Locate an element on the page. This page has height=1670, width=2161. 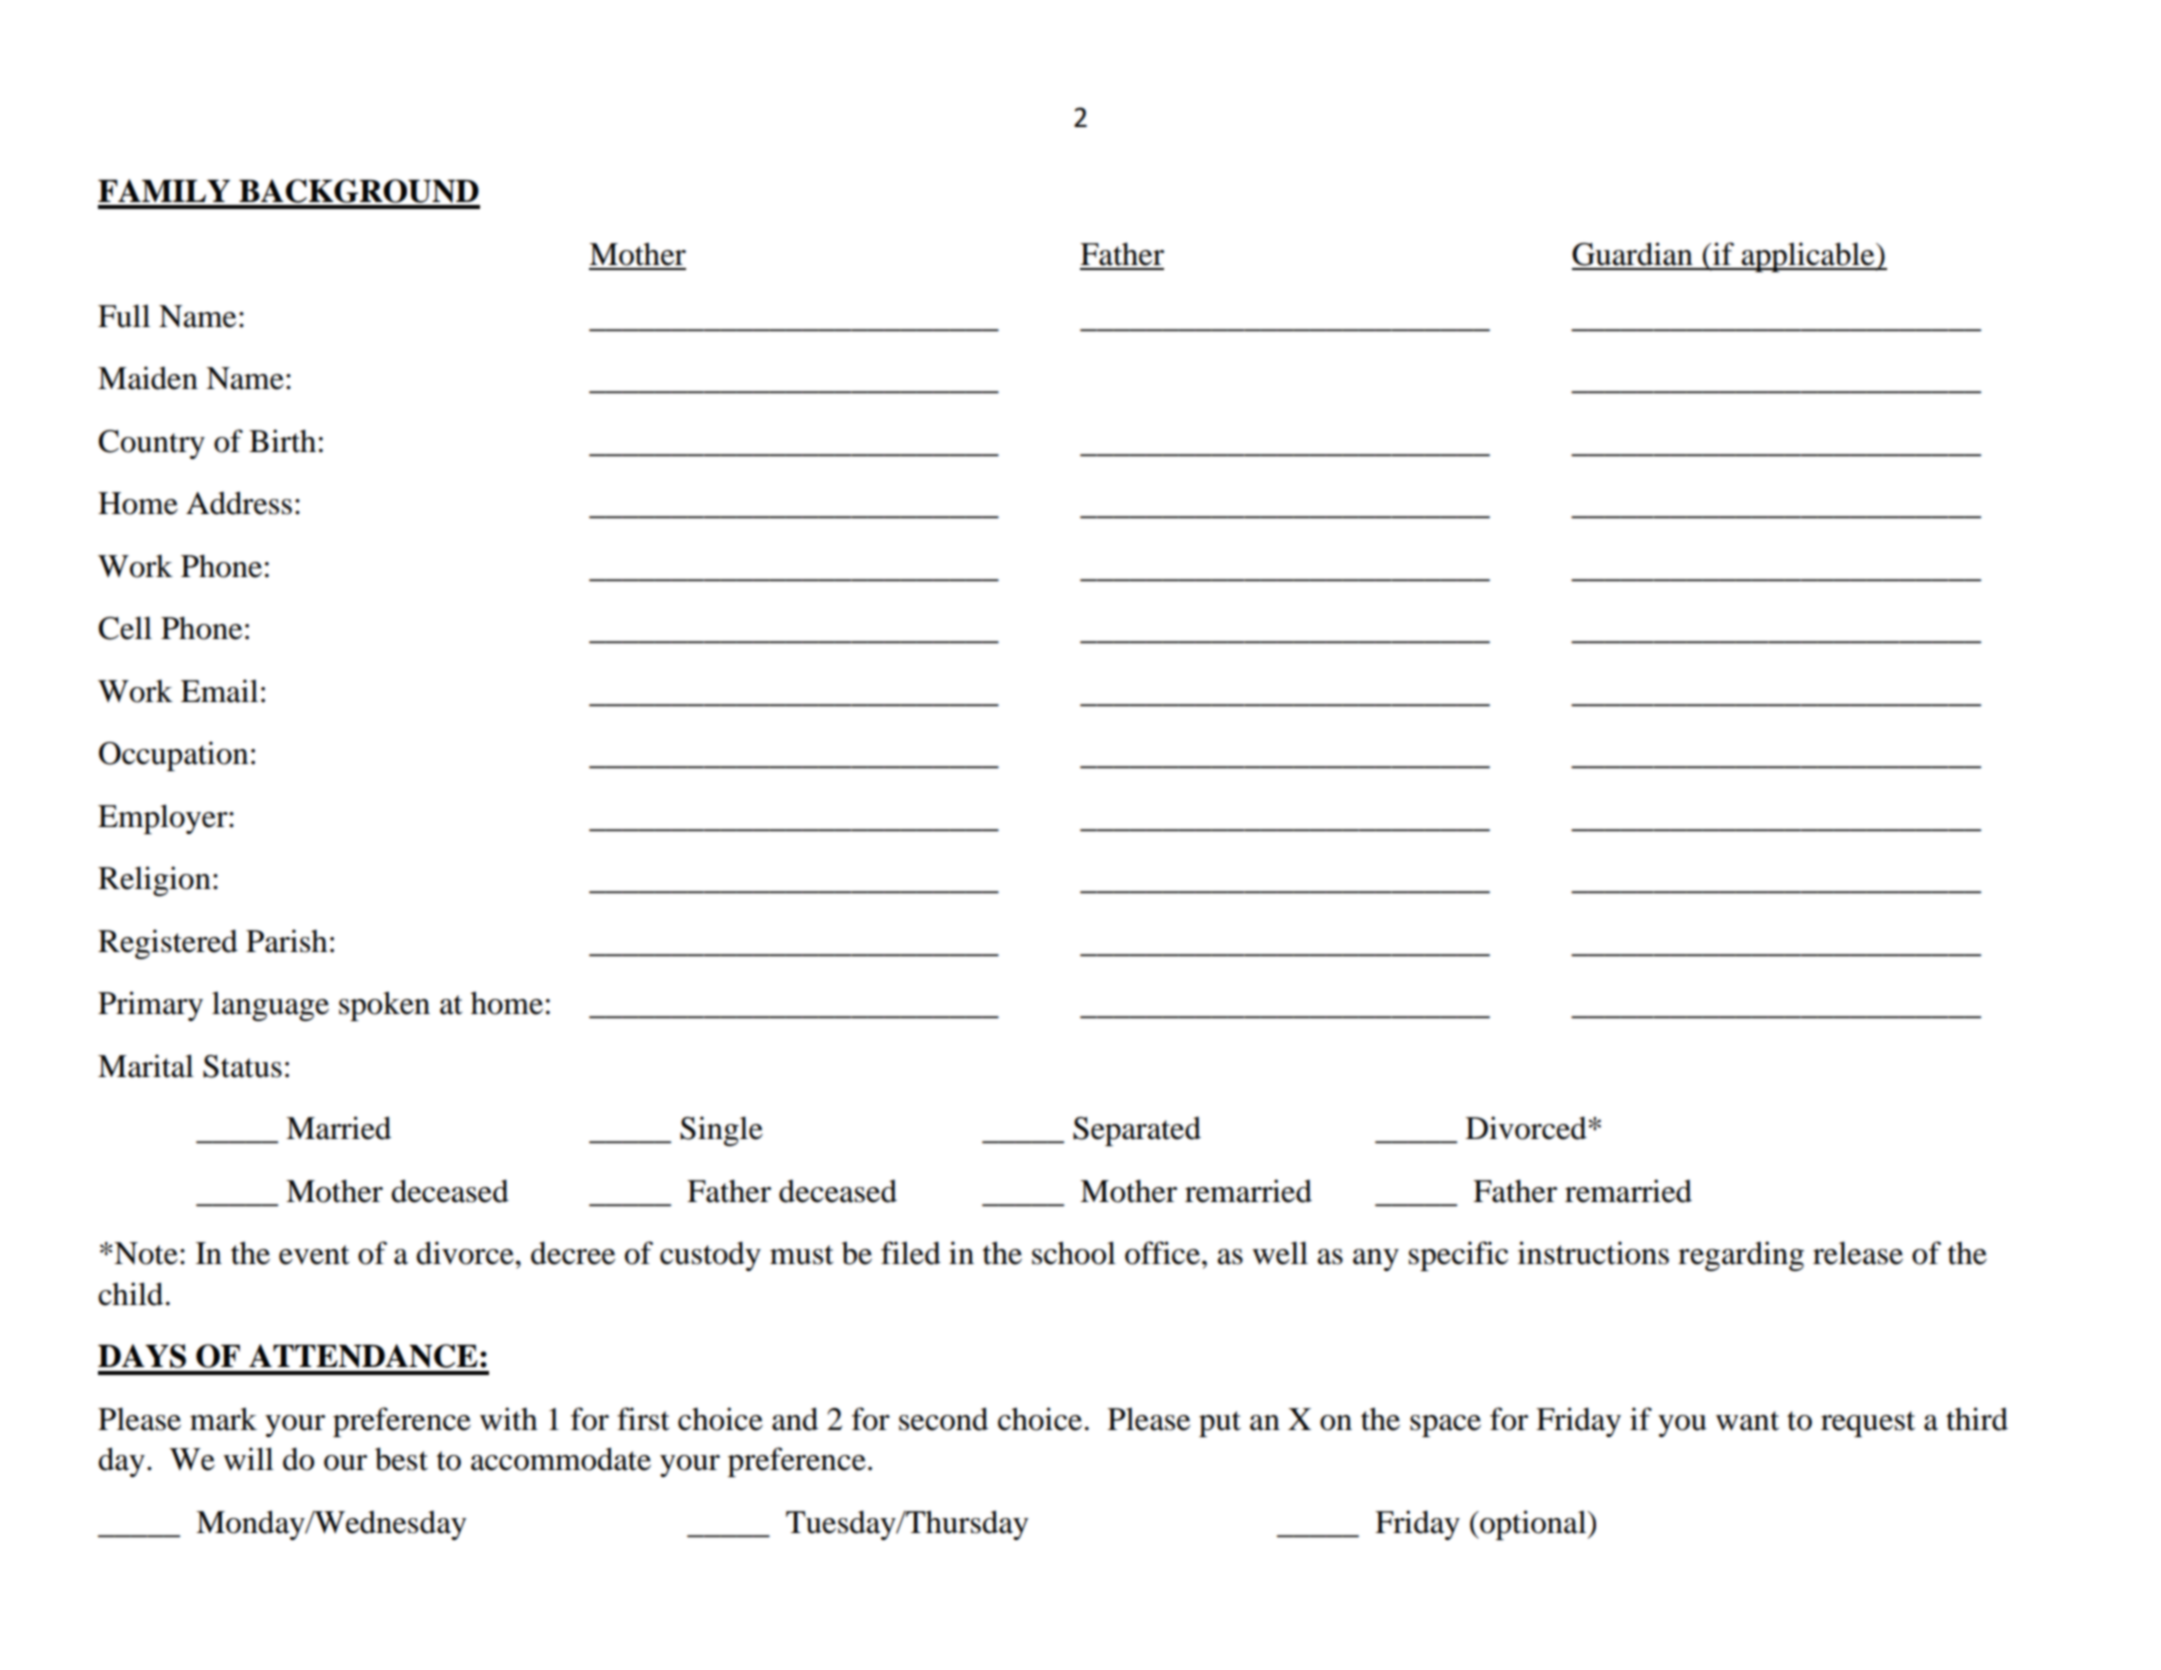
regarding is located at coordinates (1741, 1256).
